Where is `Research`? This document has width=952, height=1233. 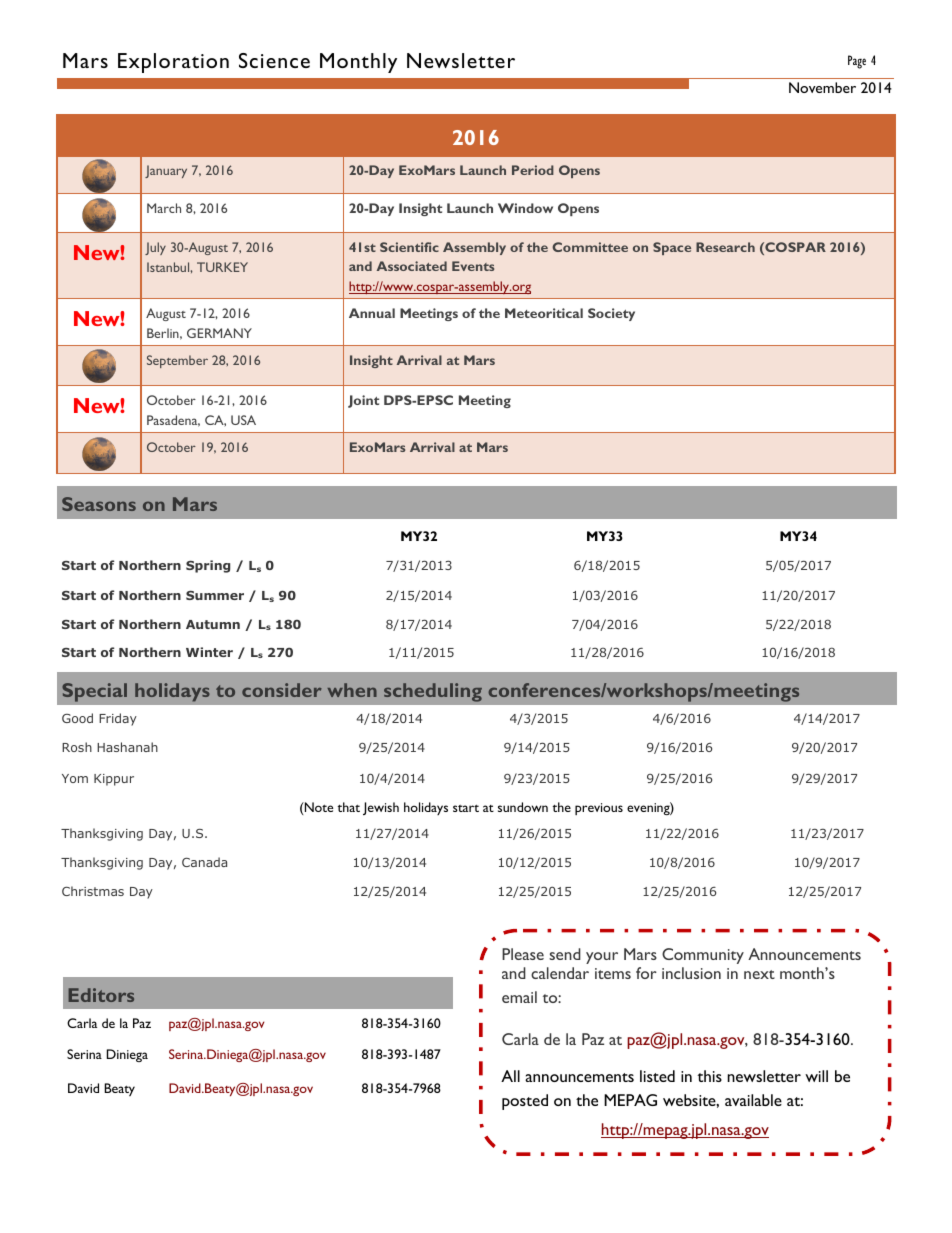 Research is located at coordinates (725, 247).
